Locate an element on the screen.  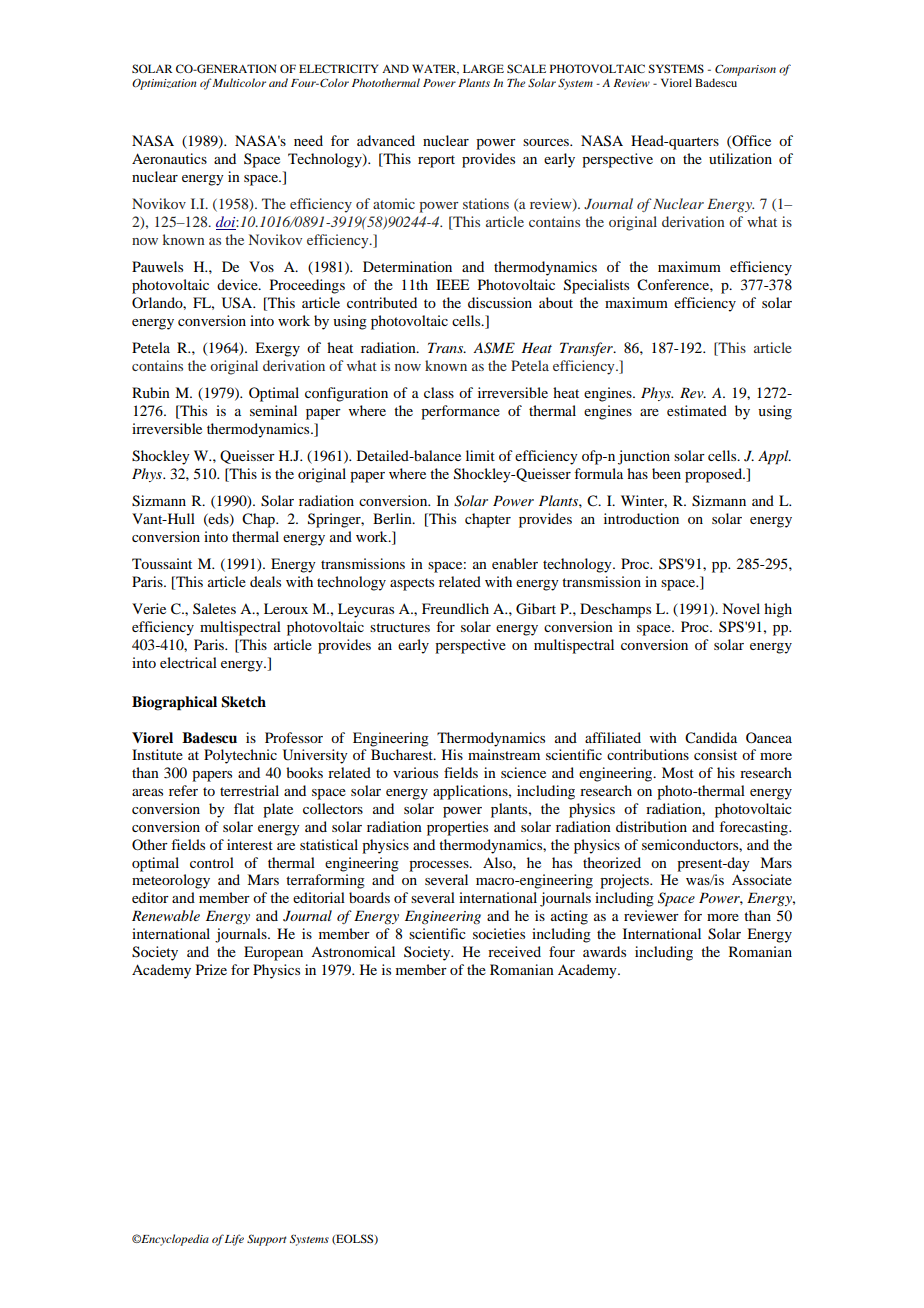
estimated is located at coordinates (697, 410).
